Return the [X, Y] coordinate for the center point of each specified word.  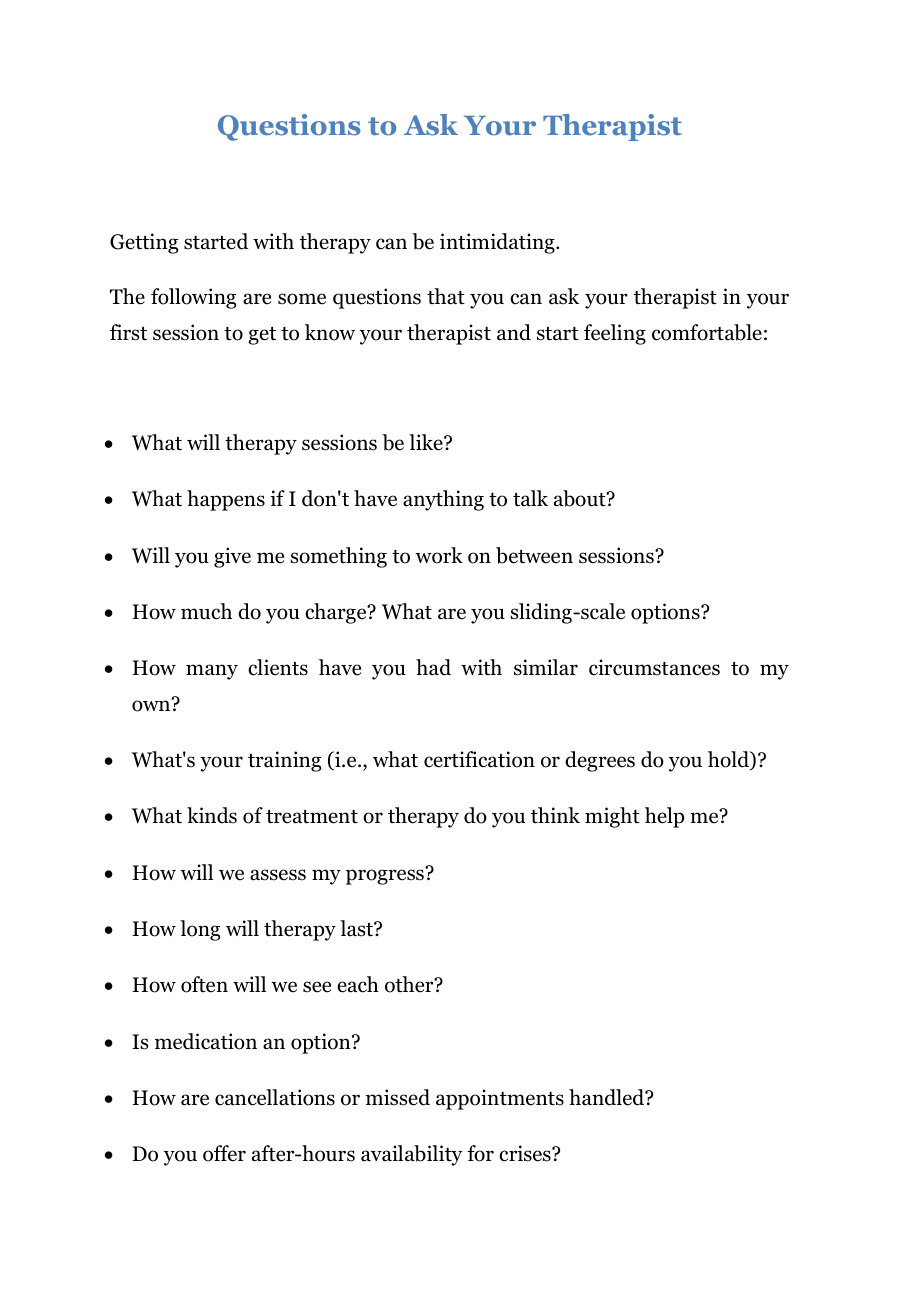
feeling [615, 334]
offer [224, 1153]
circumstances [654, 667]
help [664, 817]
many [212, 672]
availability [412, 1155]
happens [226, 500]
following [193, 298]
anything [443, 500]
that [446, 296]
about [581, 498]
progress [386, 876]
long [200, 930]
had [433, 667]
